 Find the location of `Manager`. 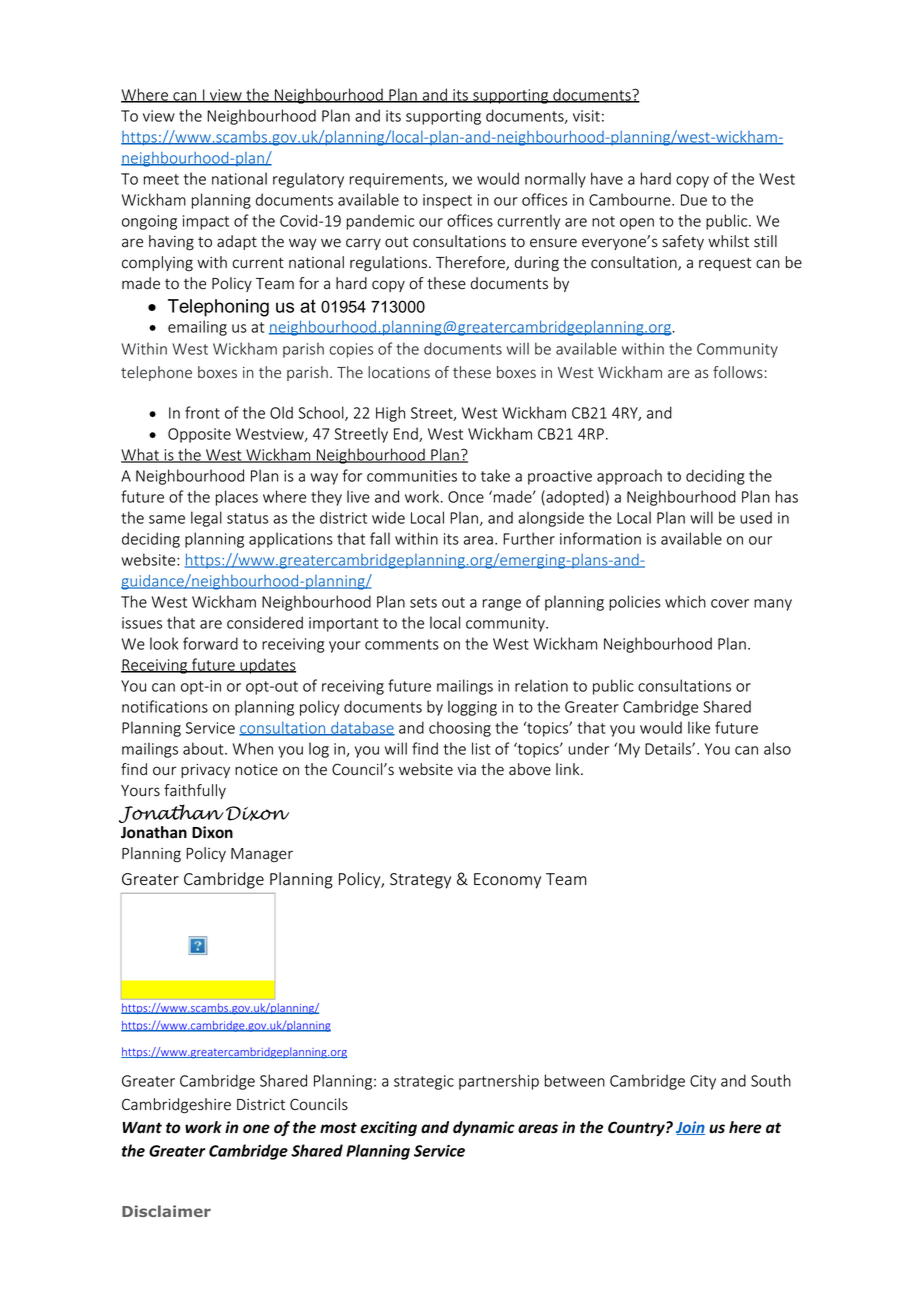

Manager is located at coordinates (262, 855).
